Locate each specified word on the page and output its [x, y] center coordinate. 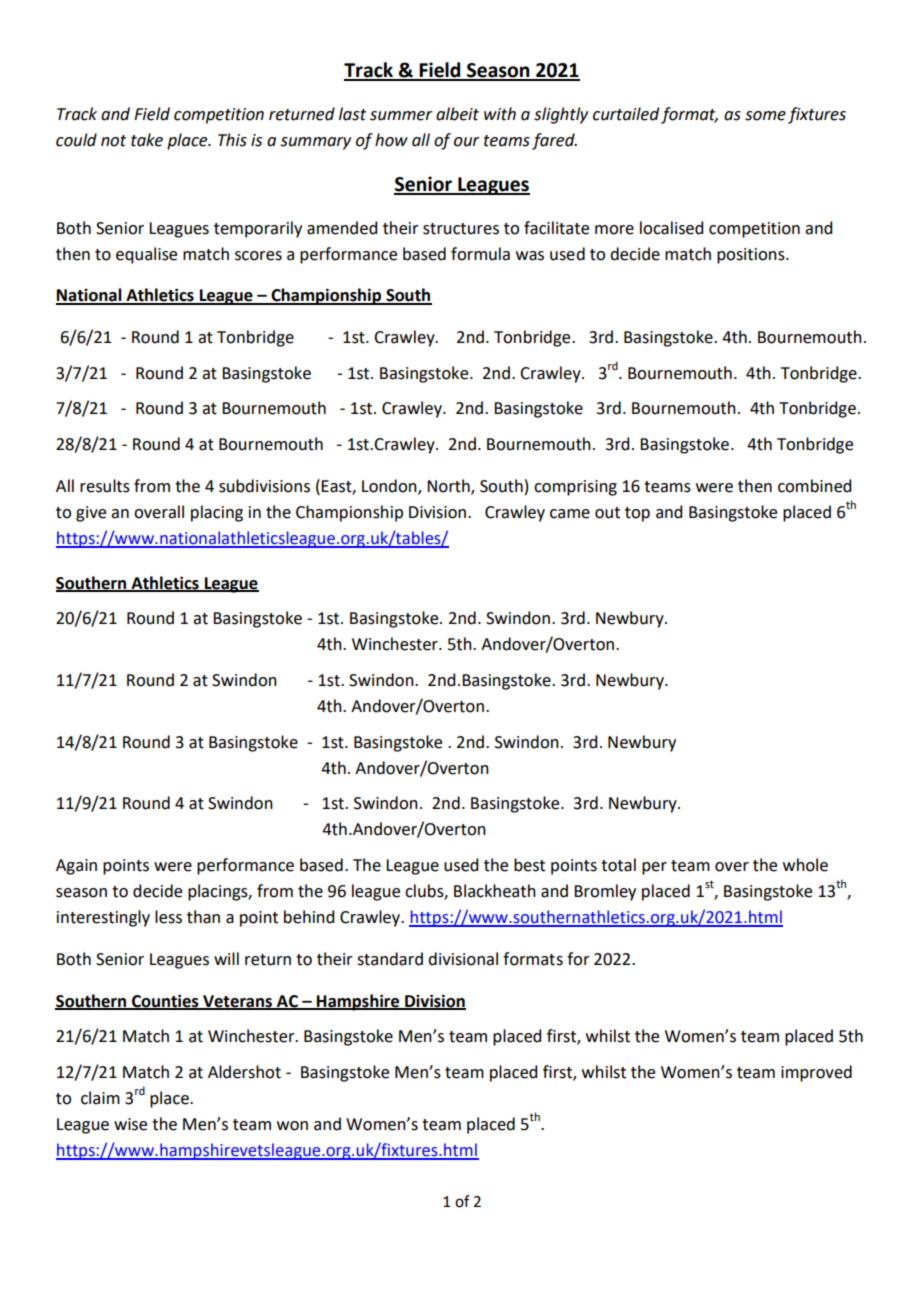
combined [814, 486]
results [105, 486]
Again [76, 867]
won [292, 1126]
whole [805, 865]
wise [130, 1124]
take [147, 140]
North [449, 486]
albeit [457, 114]
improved [816, 1073]
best [529, 865]
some [765, 116]
